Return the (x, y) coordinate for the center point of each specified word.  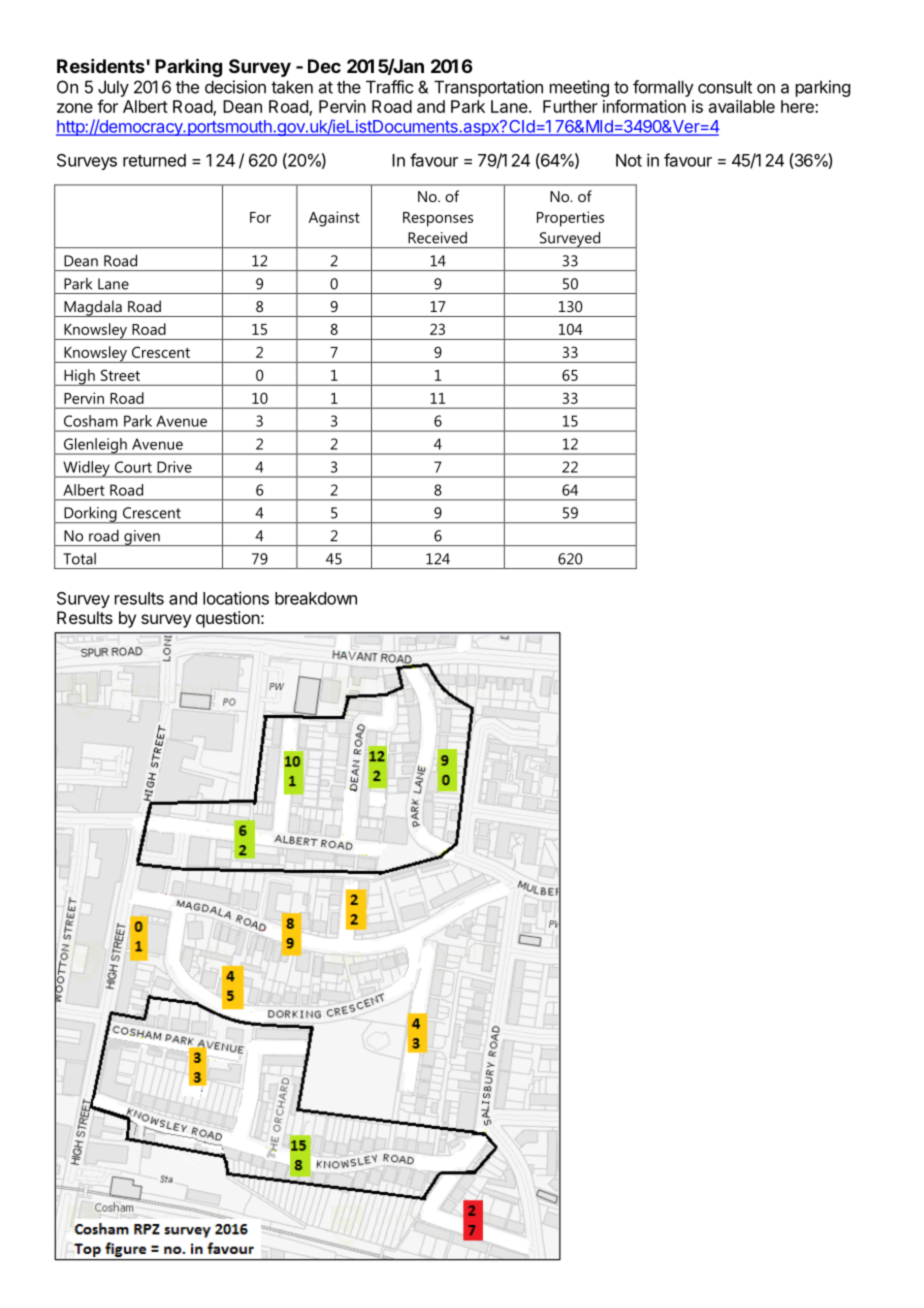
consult (725, 87)
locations (236, 598)
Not (629, 160)
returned (154, 160)
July (113, 88)
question (228, 619)
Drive (174, 467)
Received (437, 238)
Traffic (389, 87)
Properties (570, 219)
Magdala (93, 308)
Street (120, 375)
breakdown (316, 598)
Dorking (90, 515)
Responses (438, 219)
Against (334, 219)
